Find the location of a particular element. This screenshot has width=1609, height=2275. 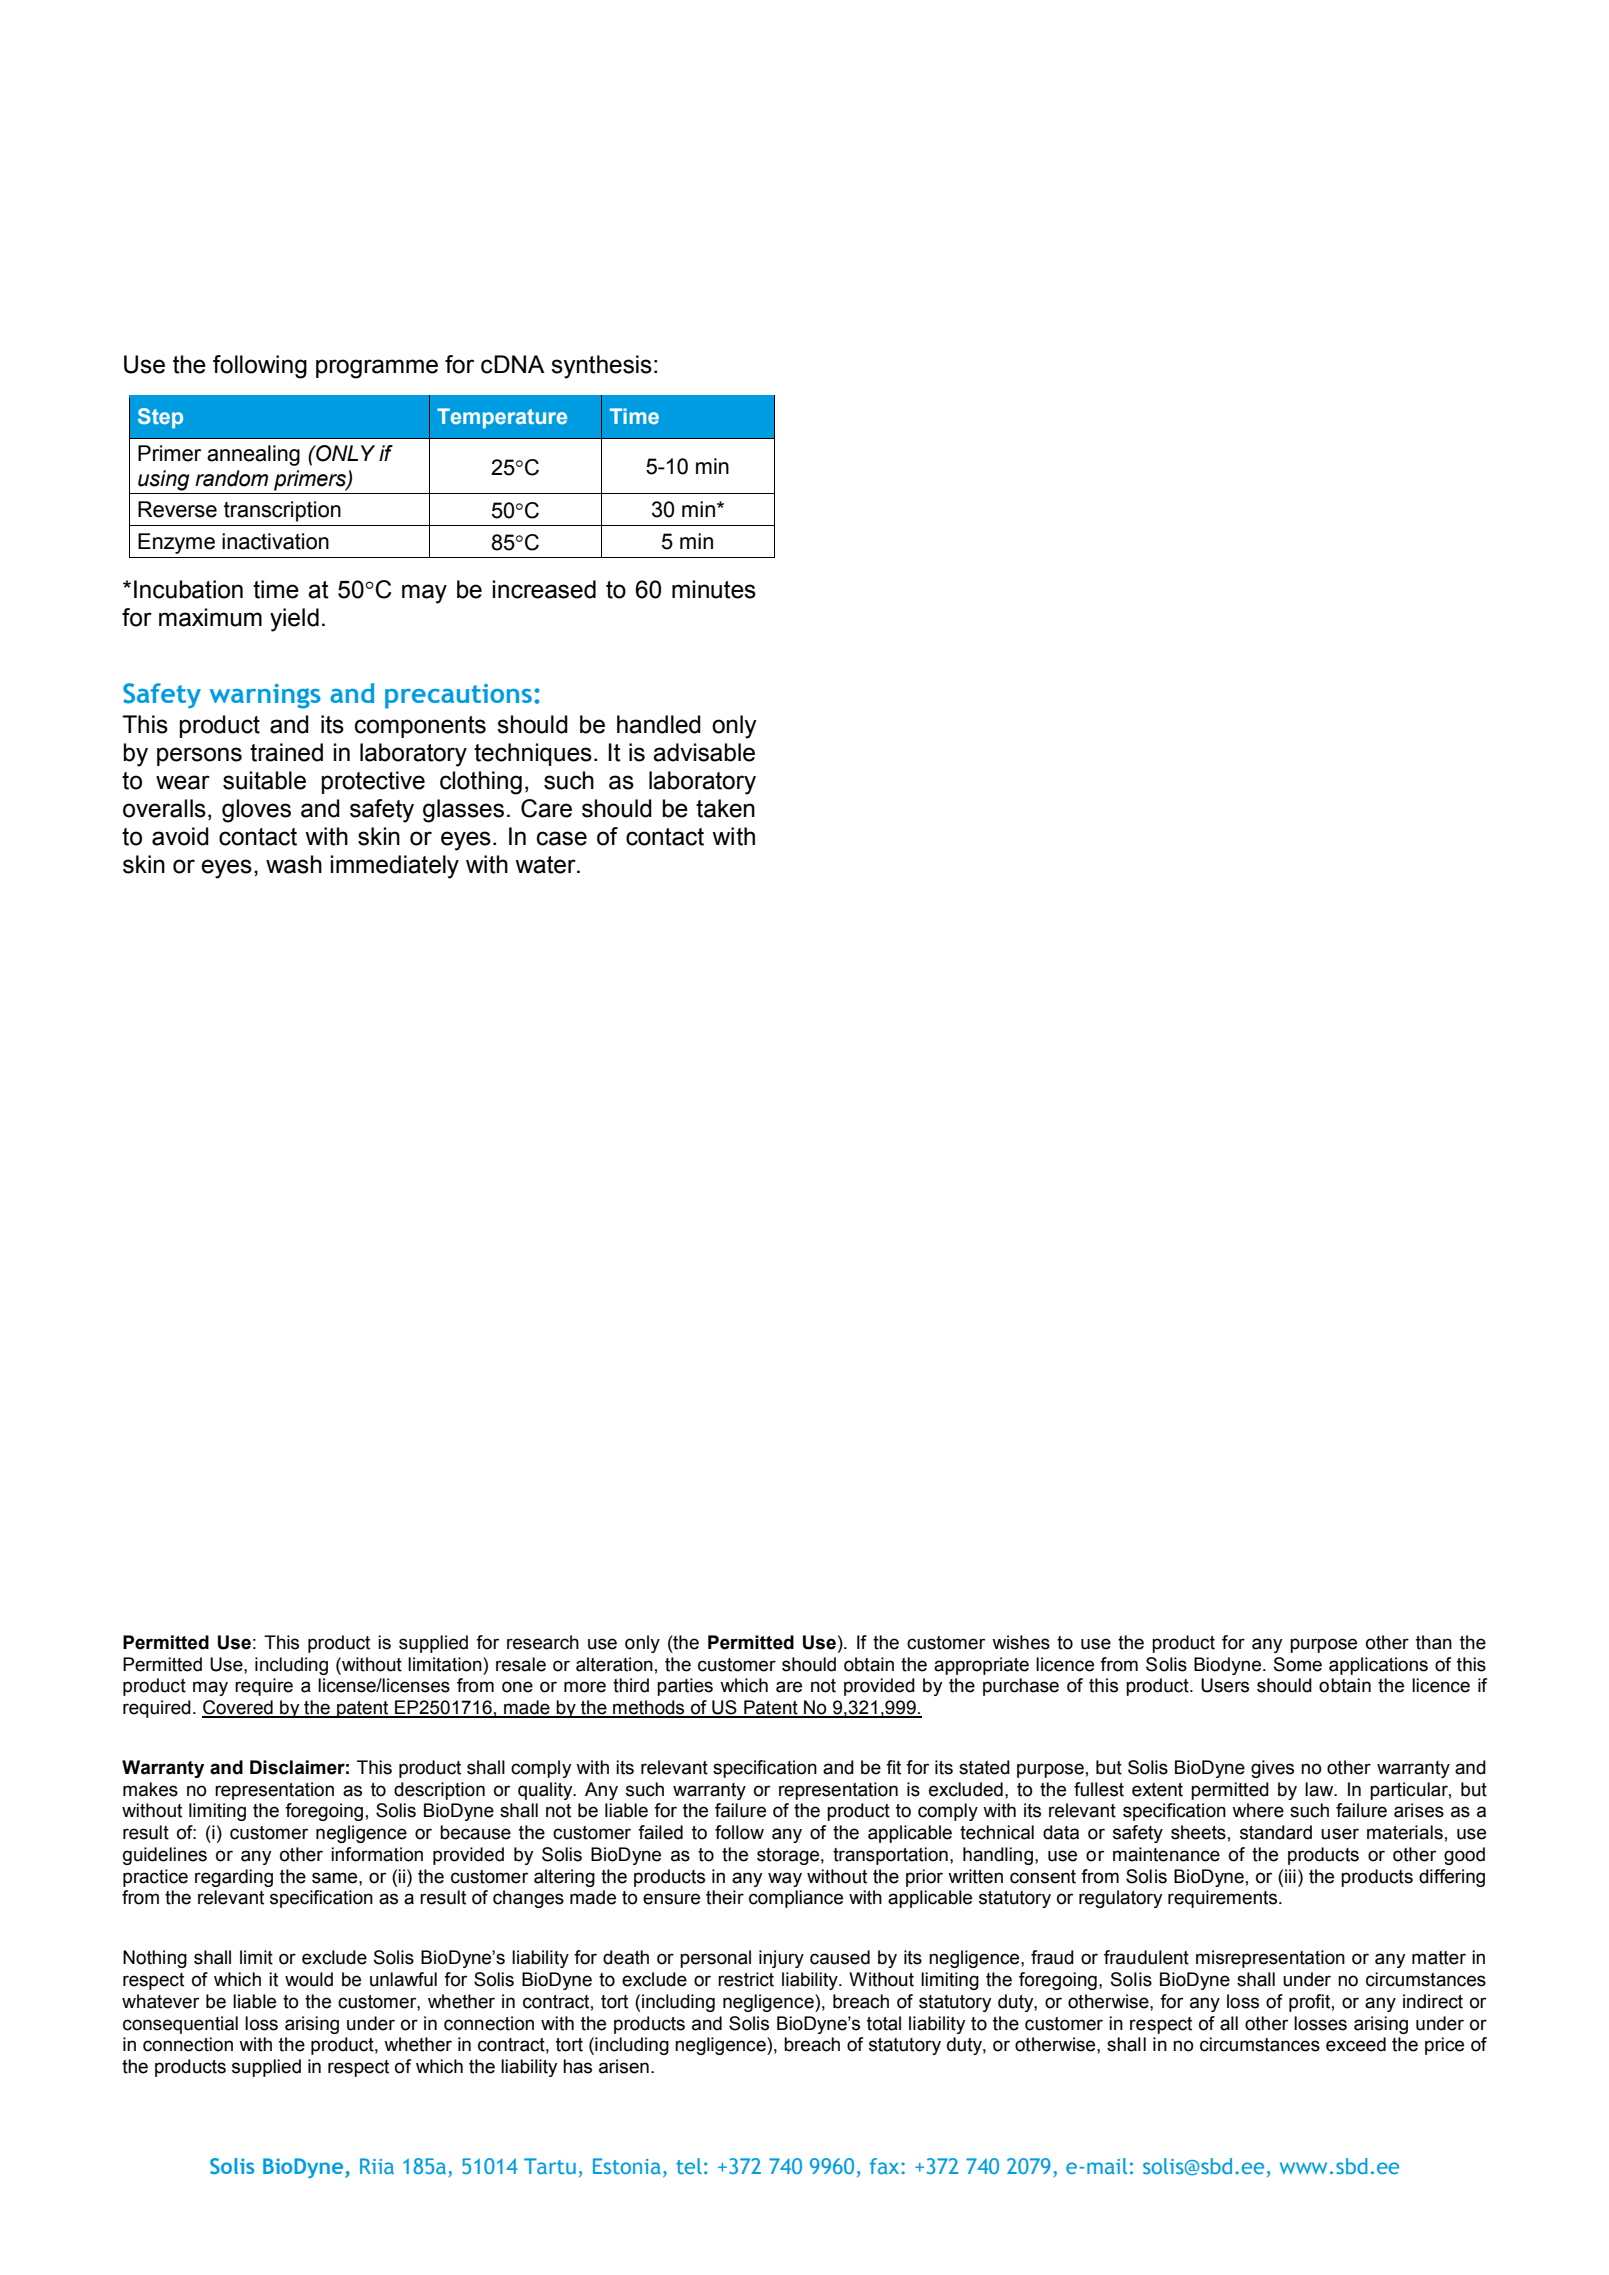

consequential is located at coordinates (180, 2025).
